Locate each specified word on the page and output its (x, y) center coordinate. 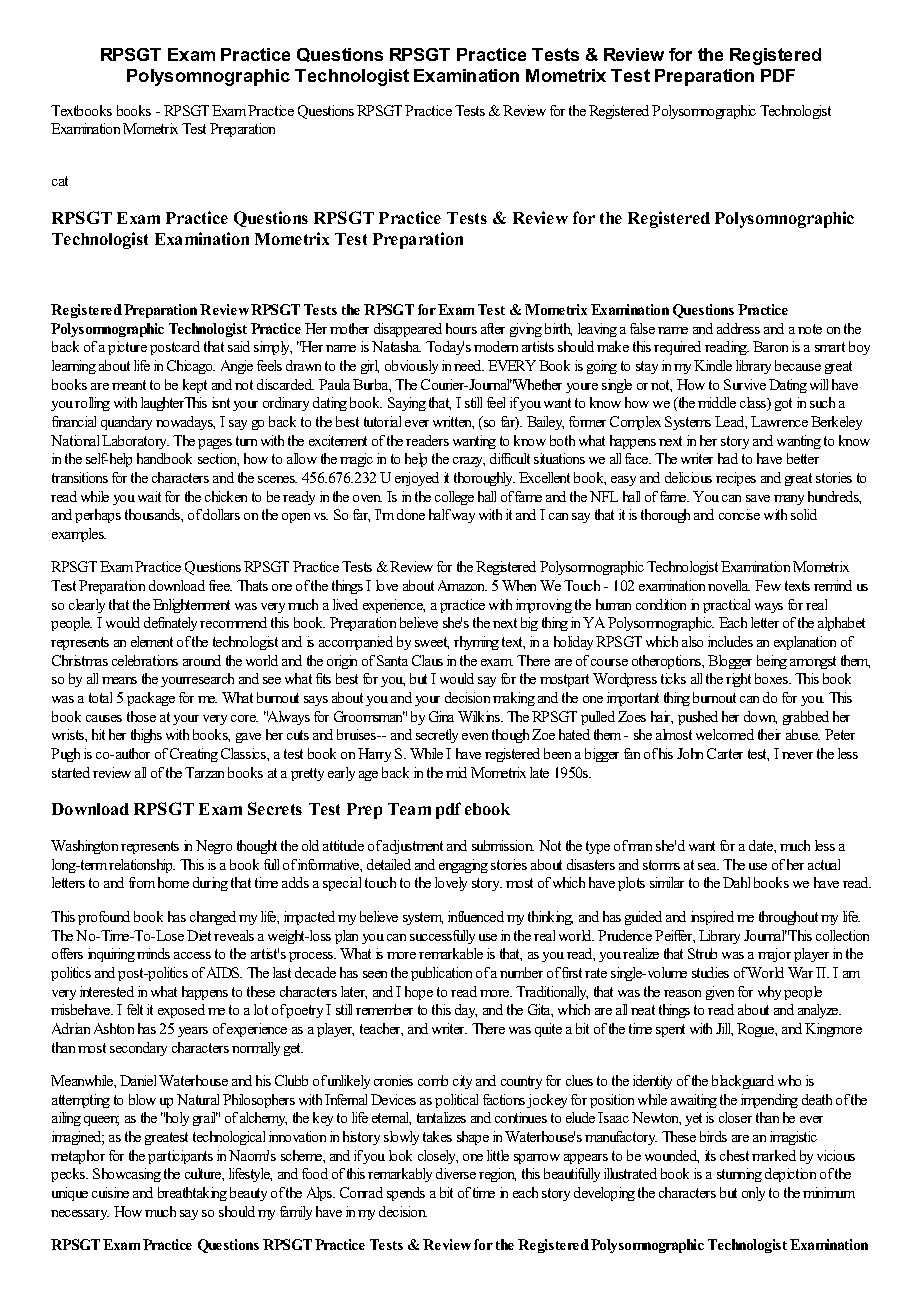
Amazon (462, 585)
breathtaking (192, 1194)
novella (729, 585)
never (797, 755)
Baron (770, 346)
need (469, 365)
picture (127, 348)
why (769, 993)
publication (441, 974)
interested (107, 991)
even (475, 736)
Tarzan (204, 772)
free (220, 585)
